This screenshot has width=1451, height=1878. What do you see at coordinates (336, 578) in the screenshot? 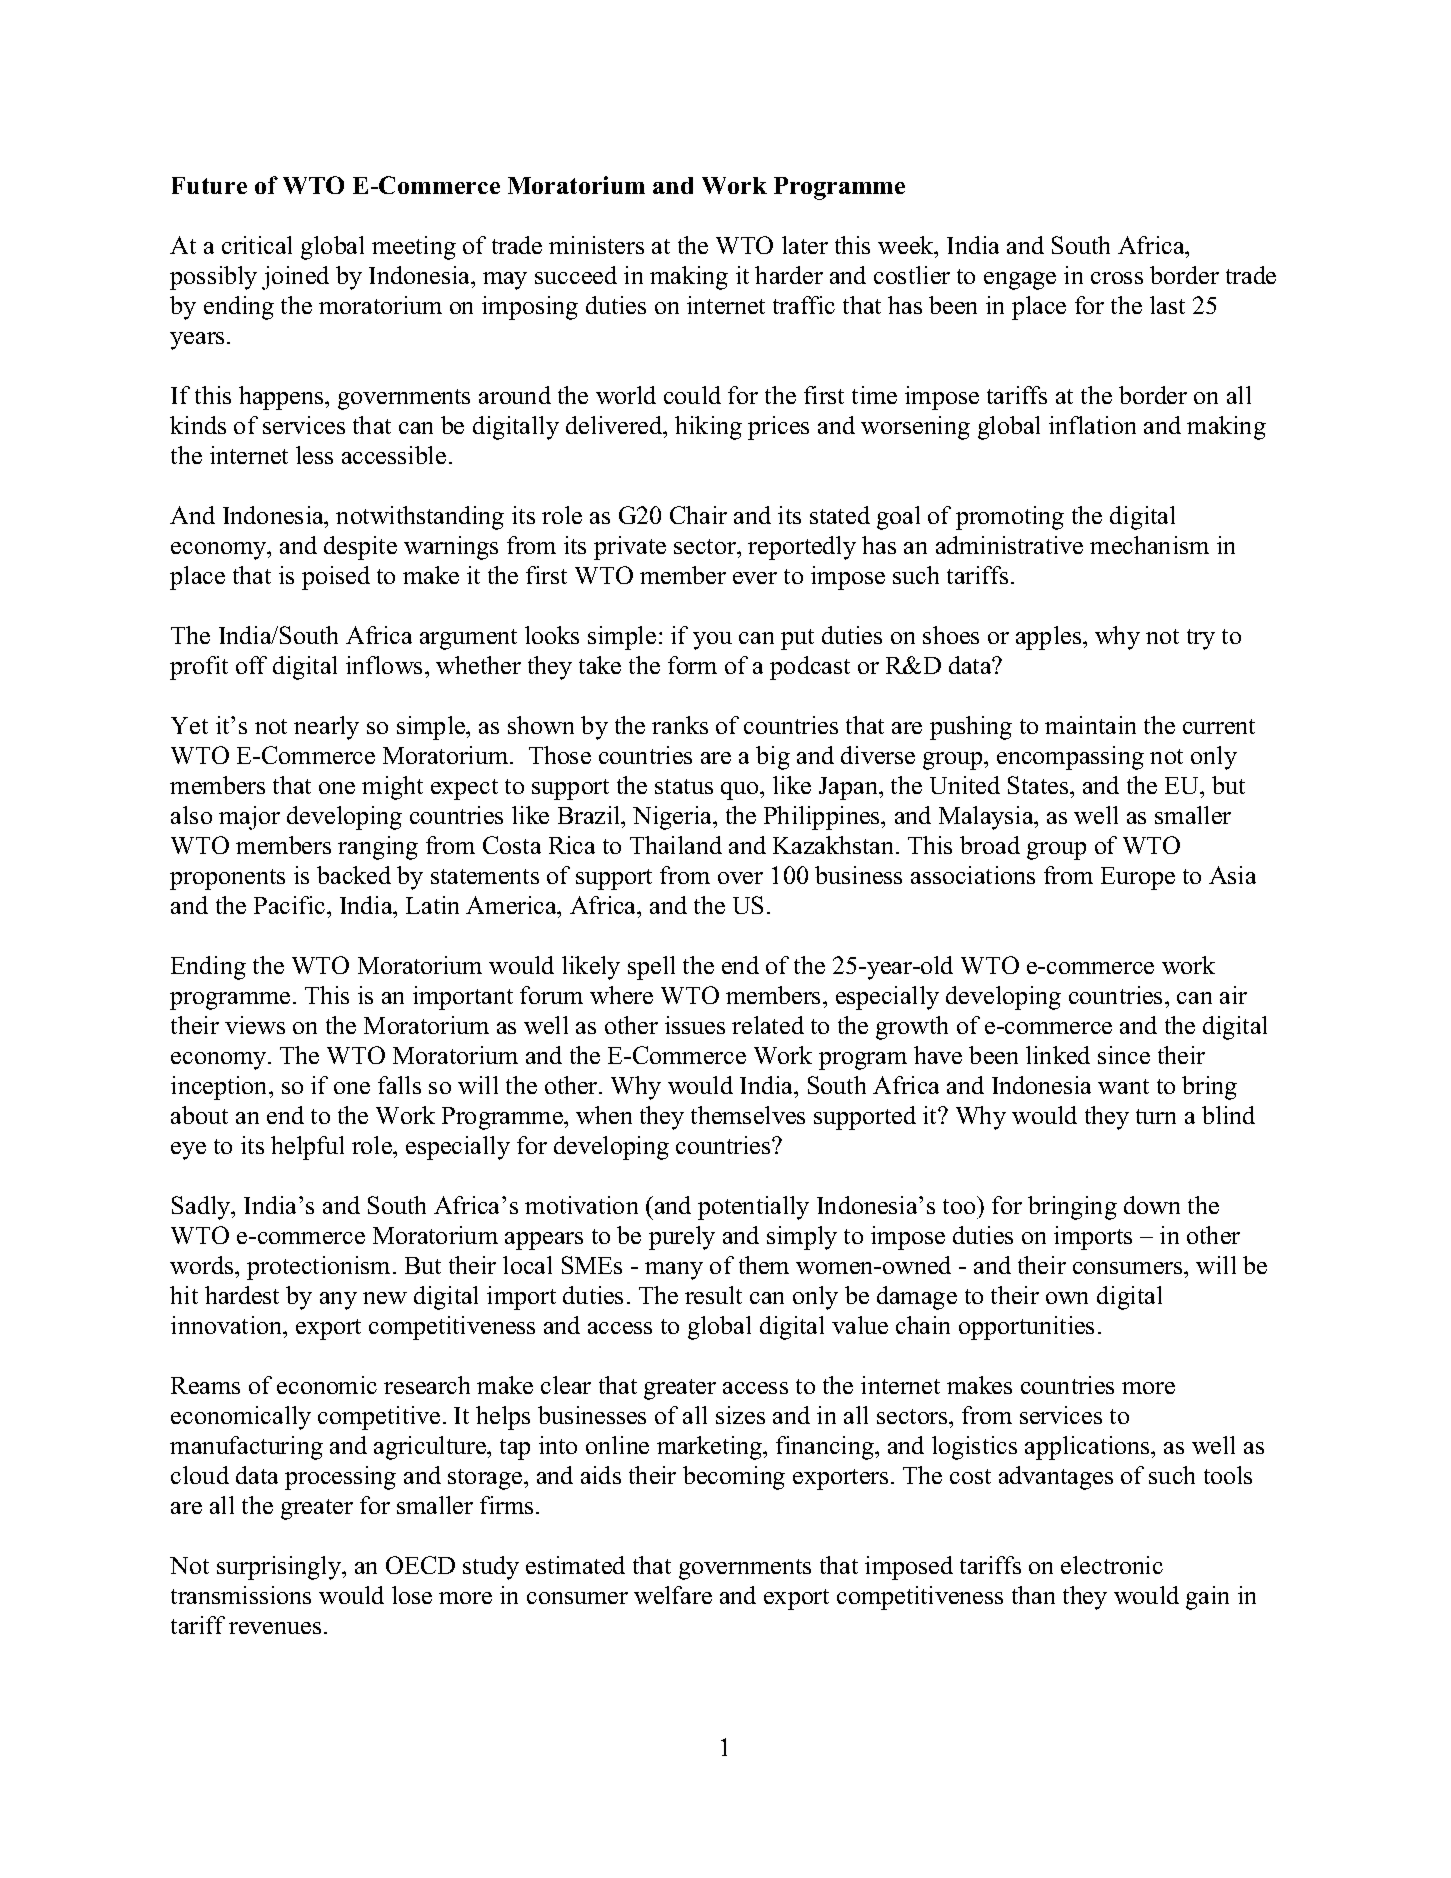
I see `poised` at bounding box center [336, 578].
